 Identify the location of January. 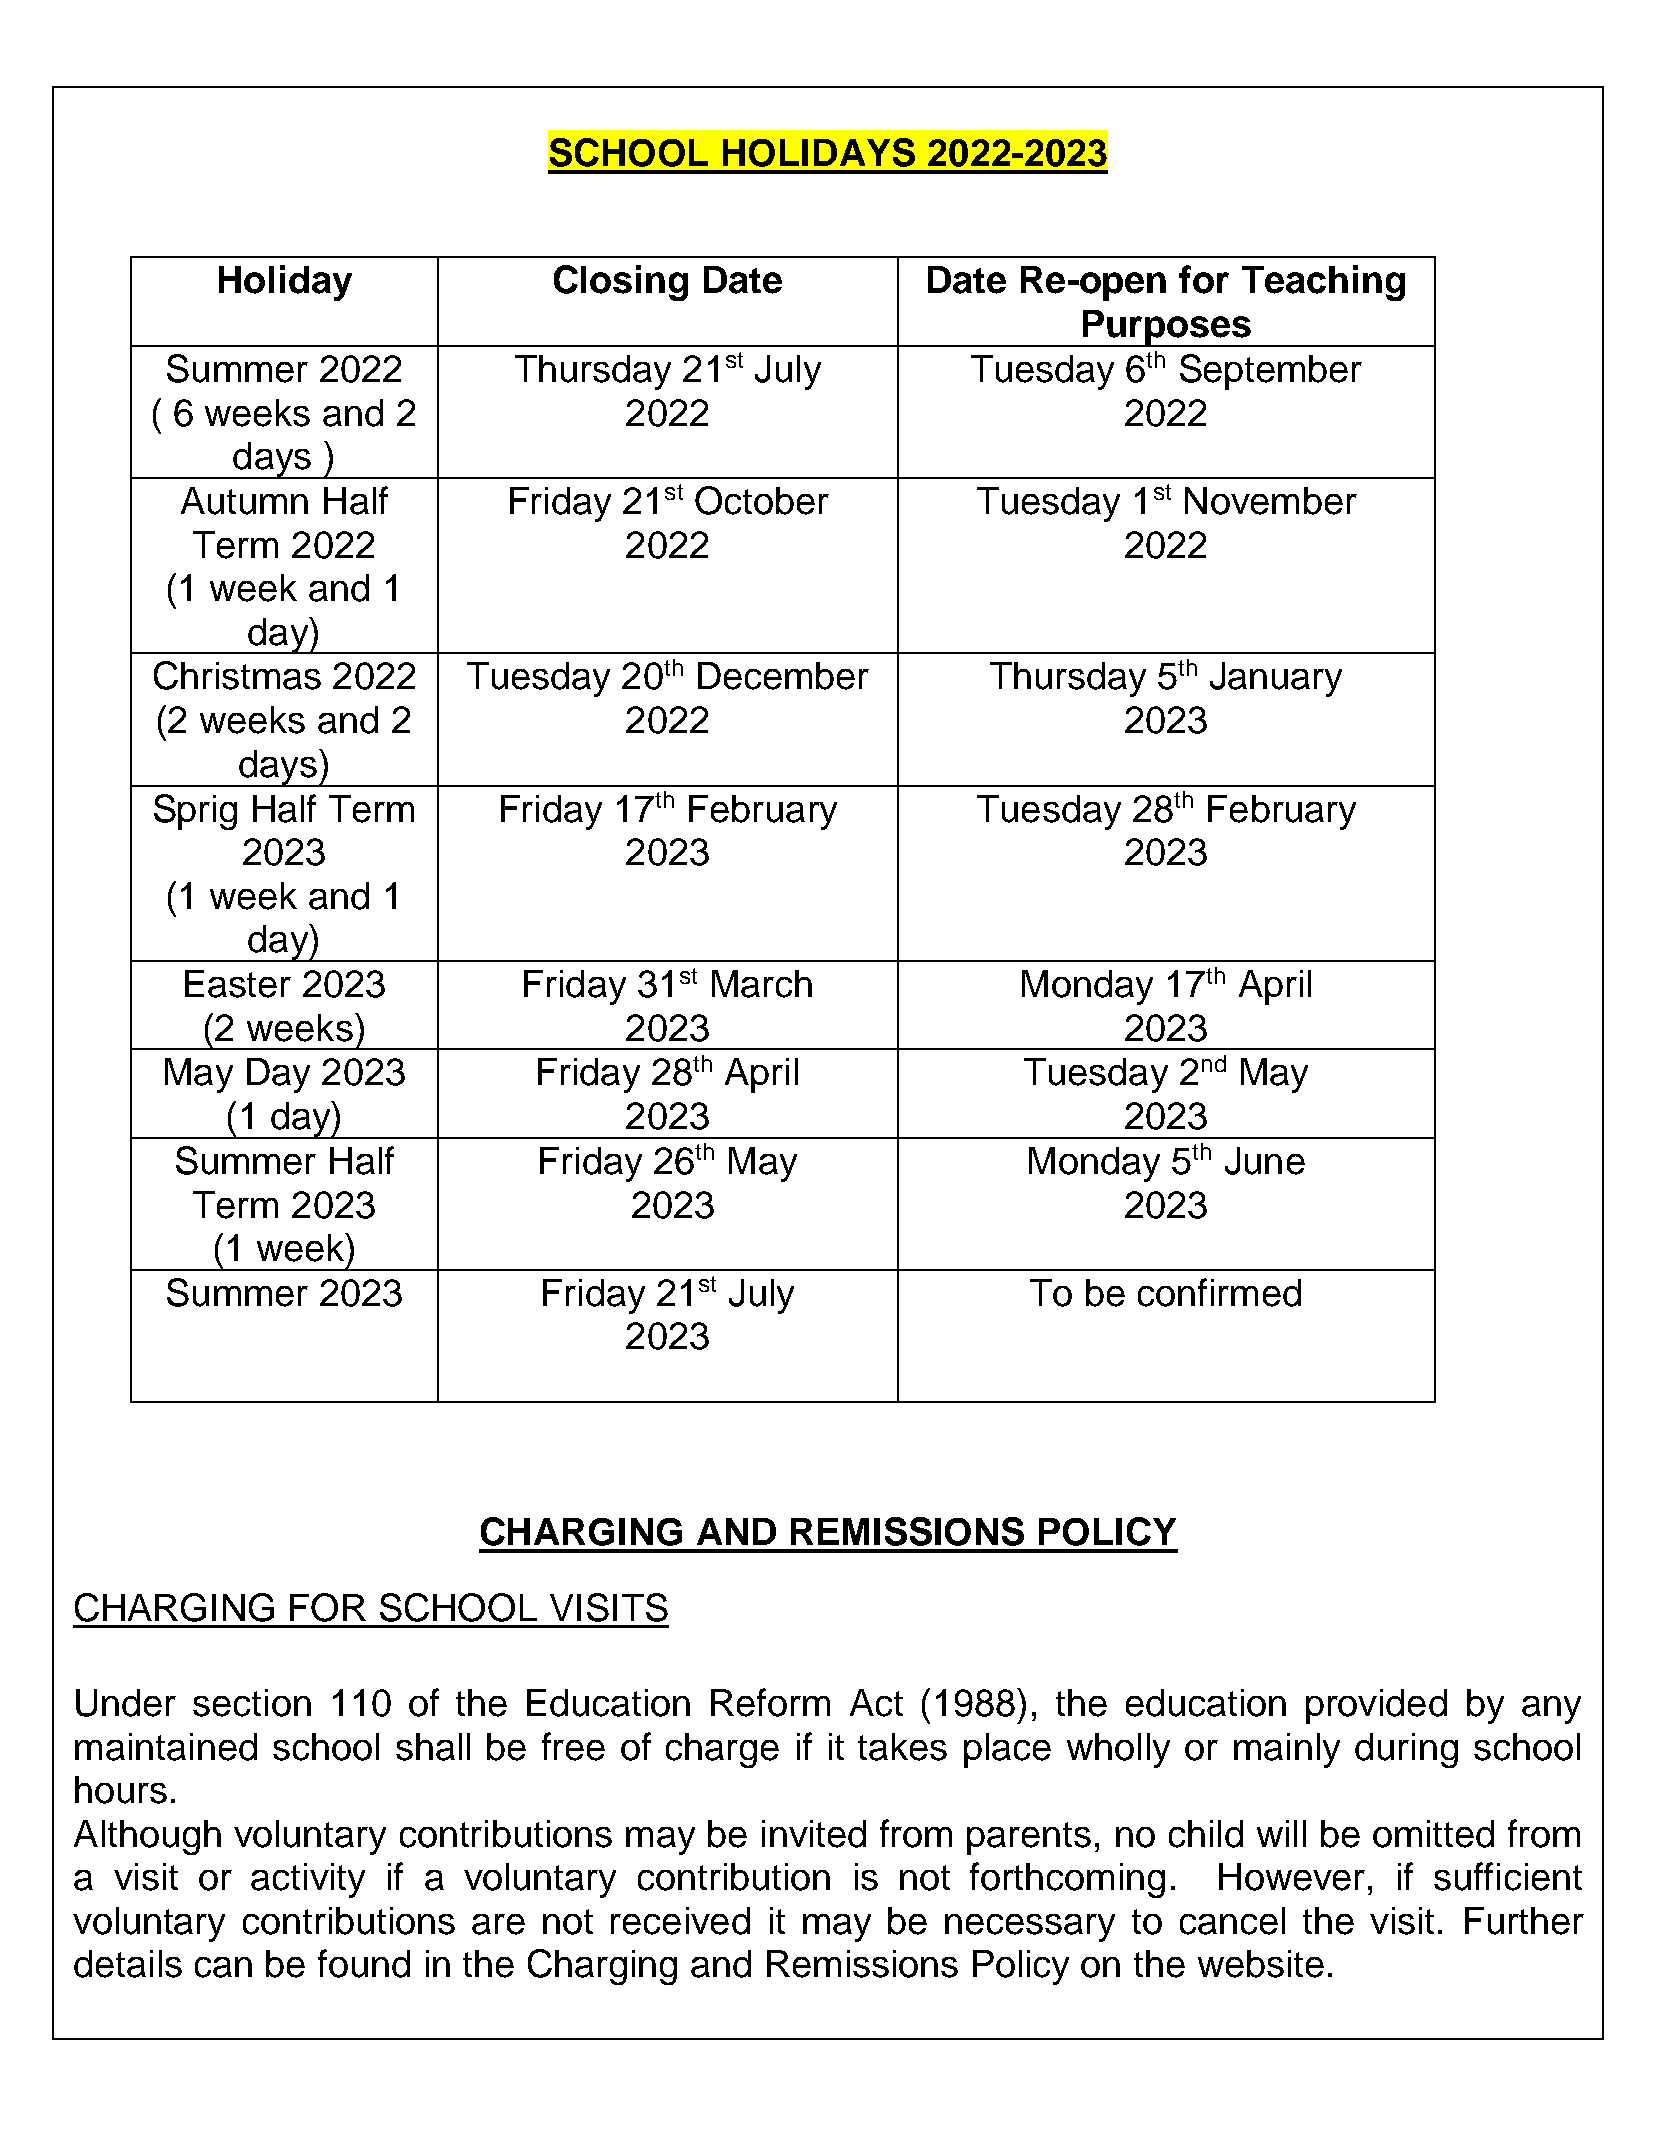
(1276, 679).
